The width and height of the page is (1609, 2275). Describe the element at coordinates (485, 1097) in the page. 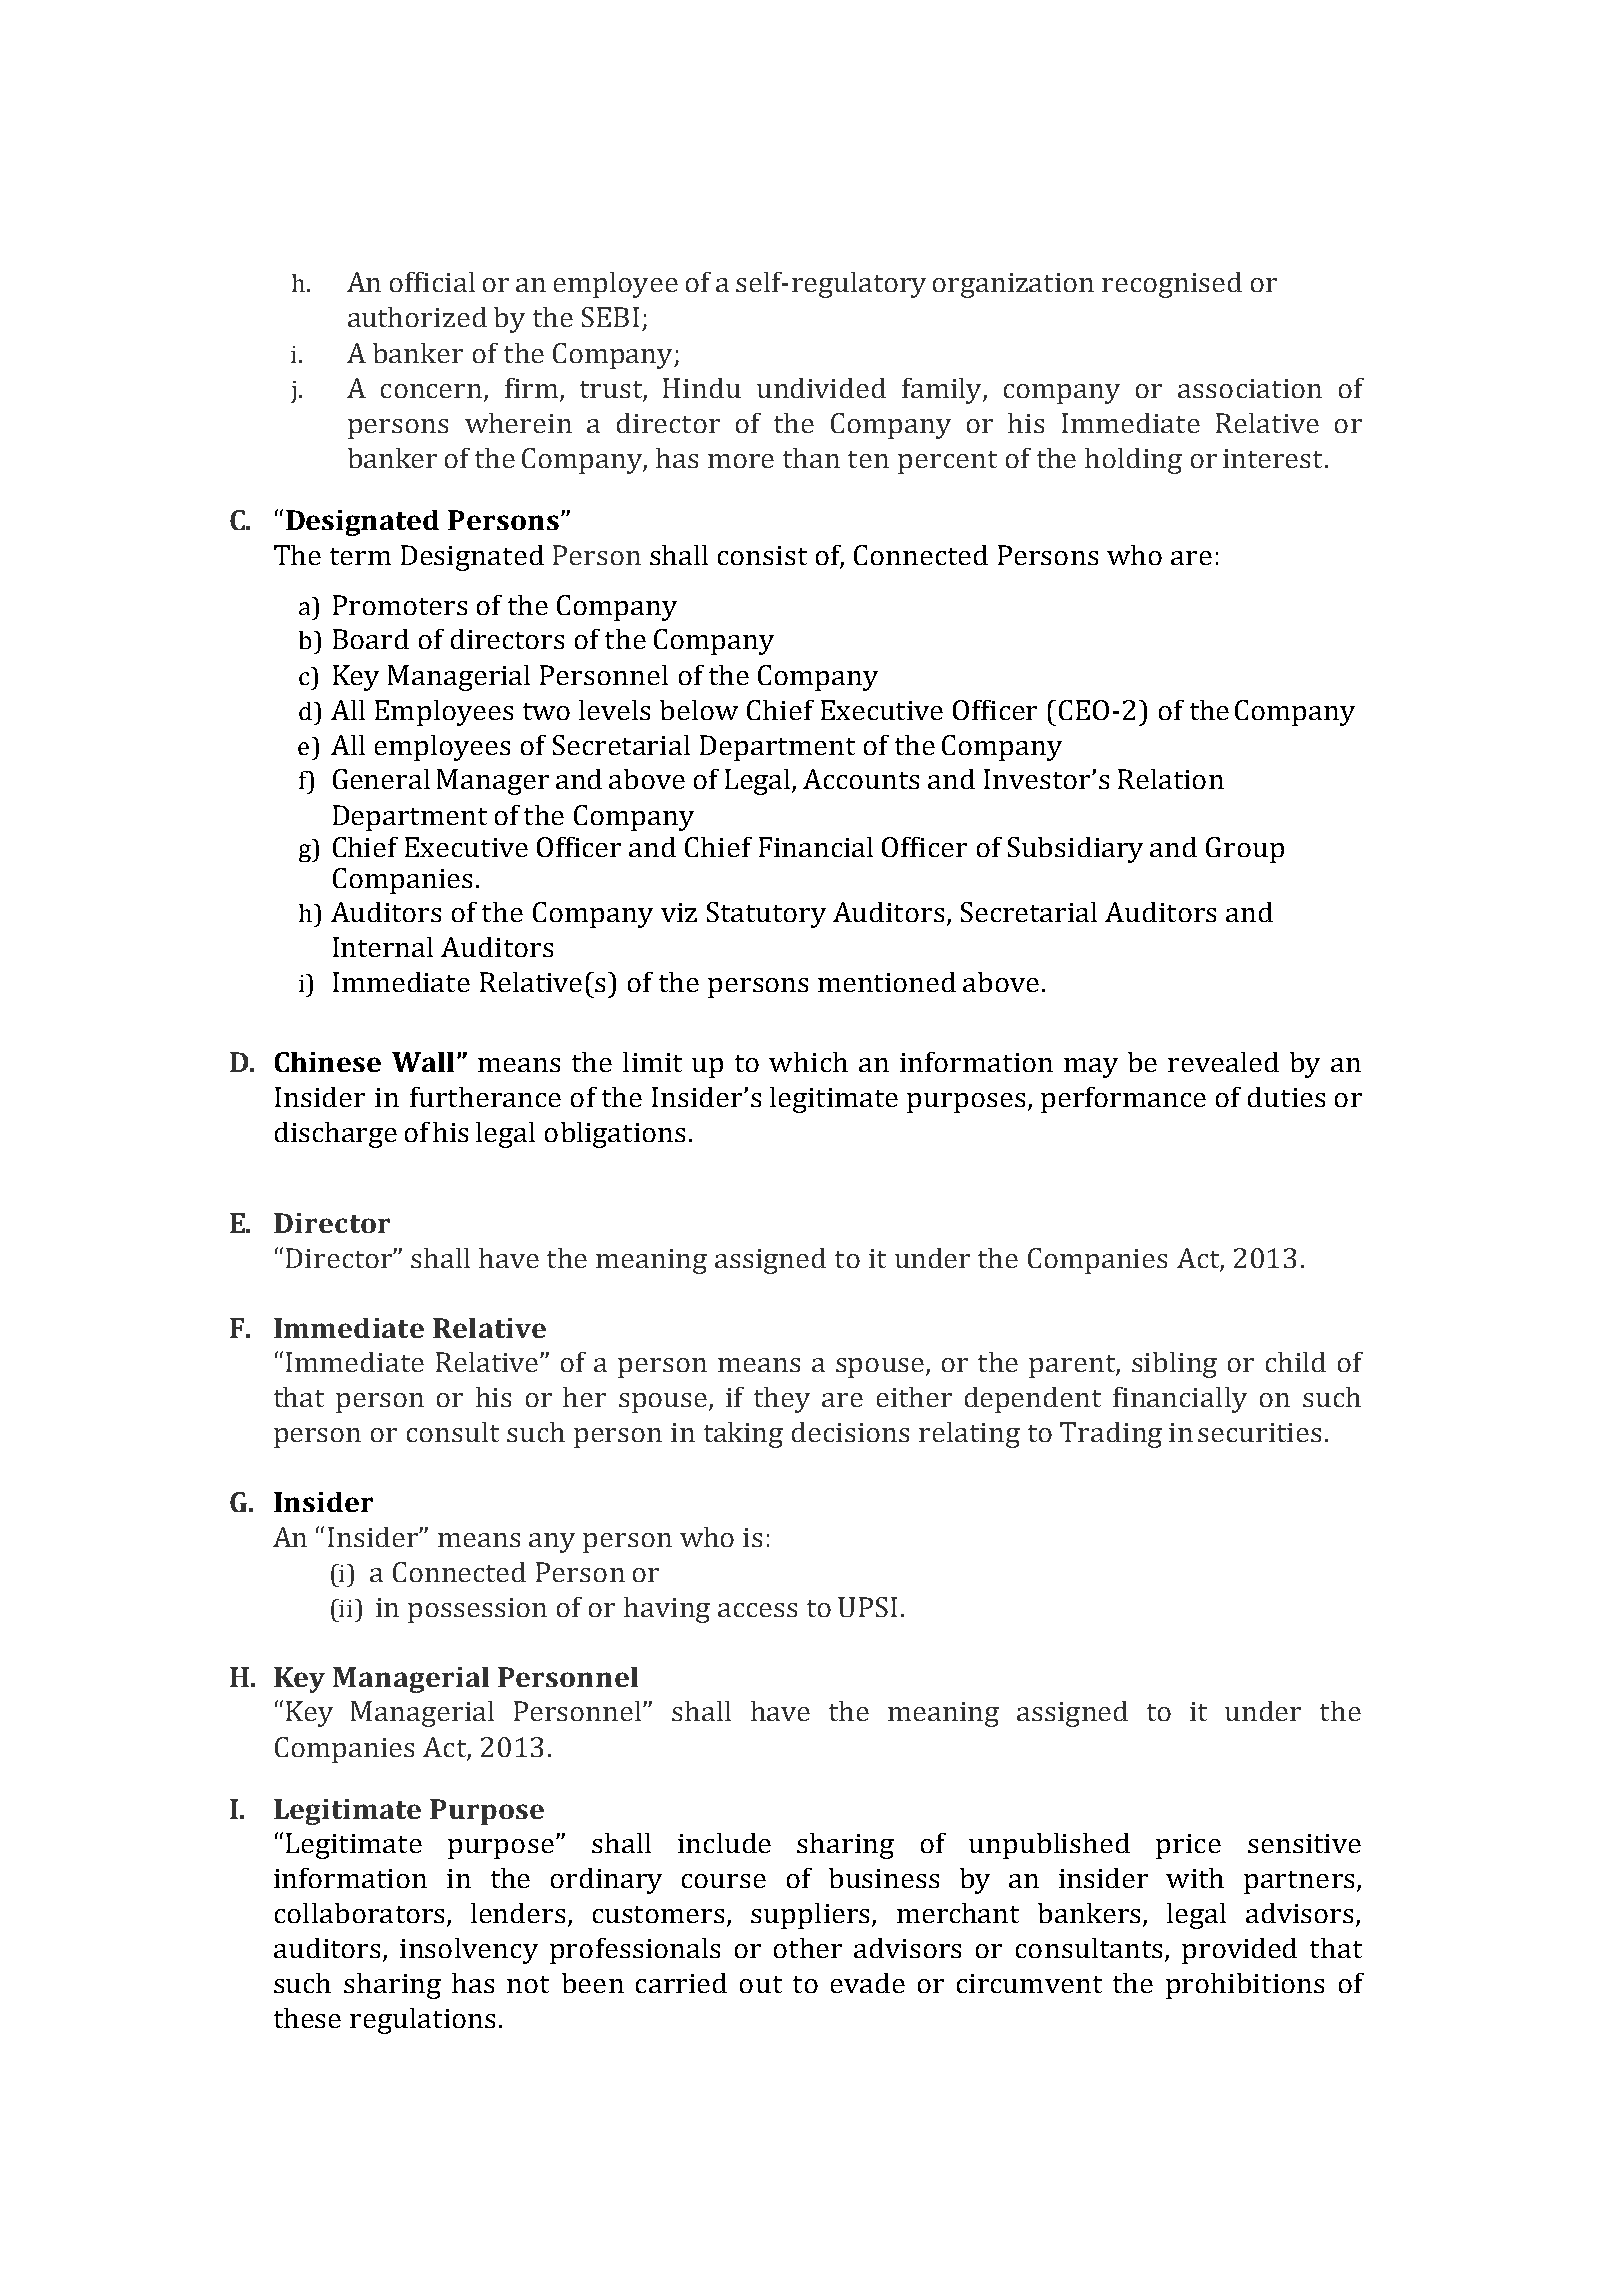

I see `furtherance` at that location.
